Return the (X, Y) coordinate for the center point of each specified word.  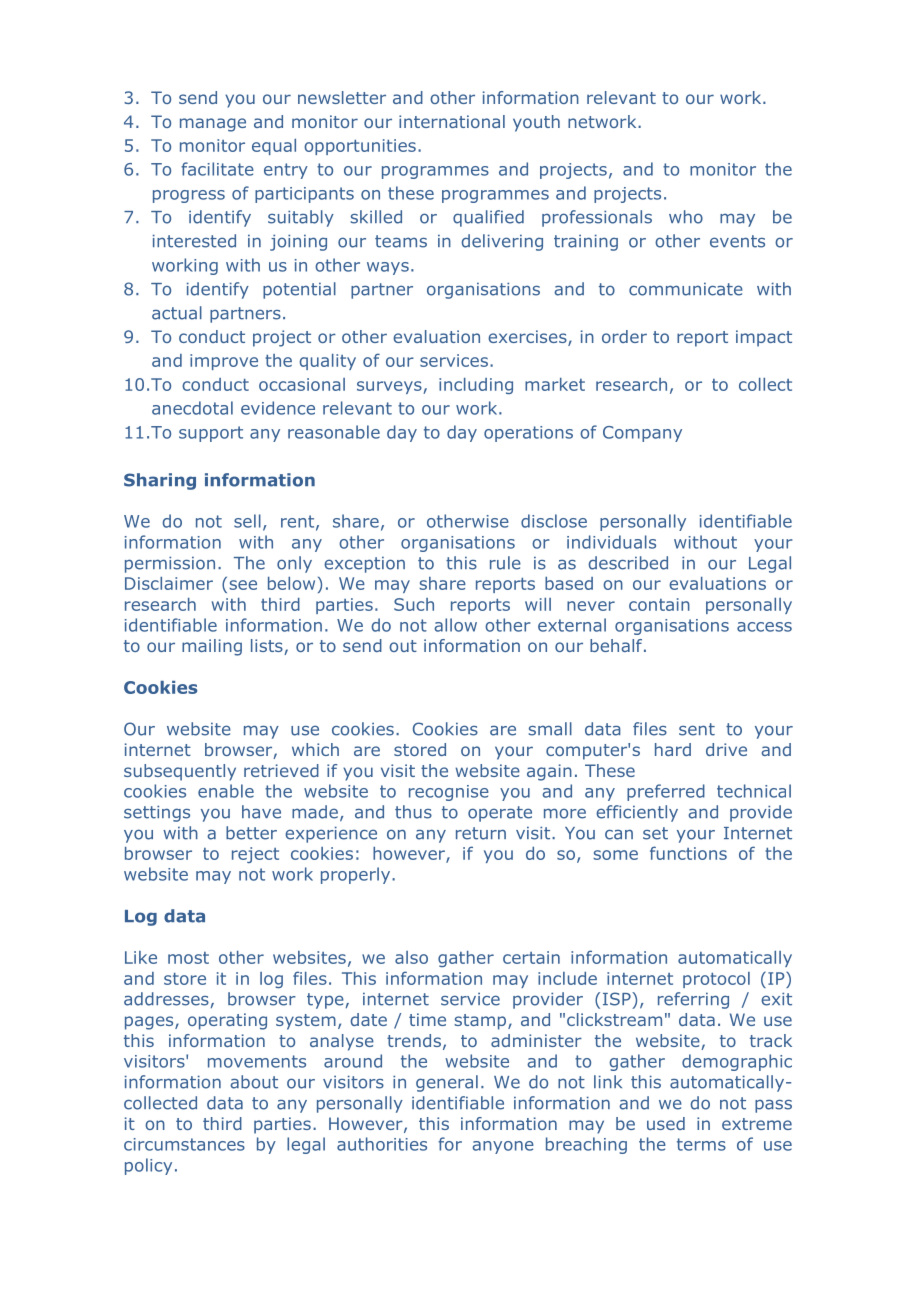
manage (213, 125)
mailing (212, 647)
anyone (503, 1147)
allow (455, 625)
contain (659, 604)
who (686, 217)
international (452, 121)
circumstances (184, 1144)
